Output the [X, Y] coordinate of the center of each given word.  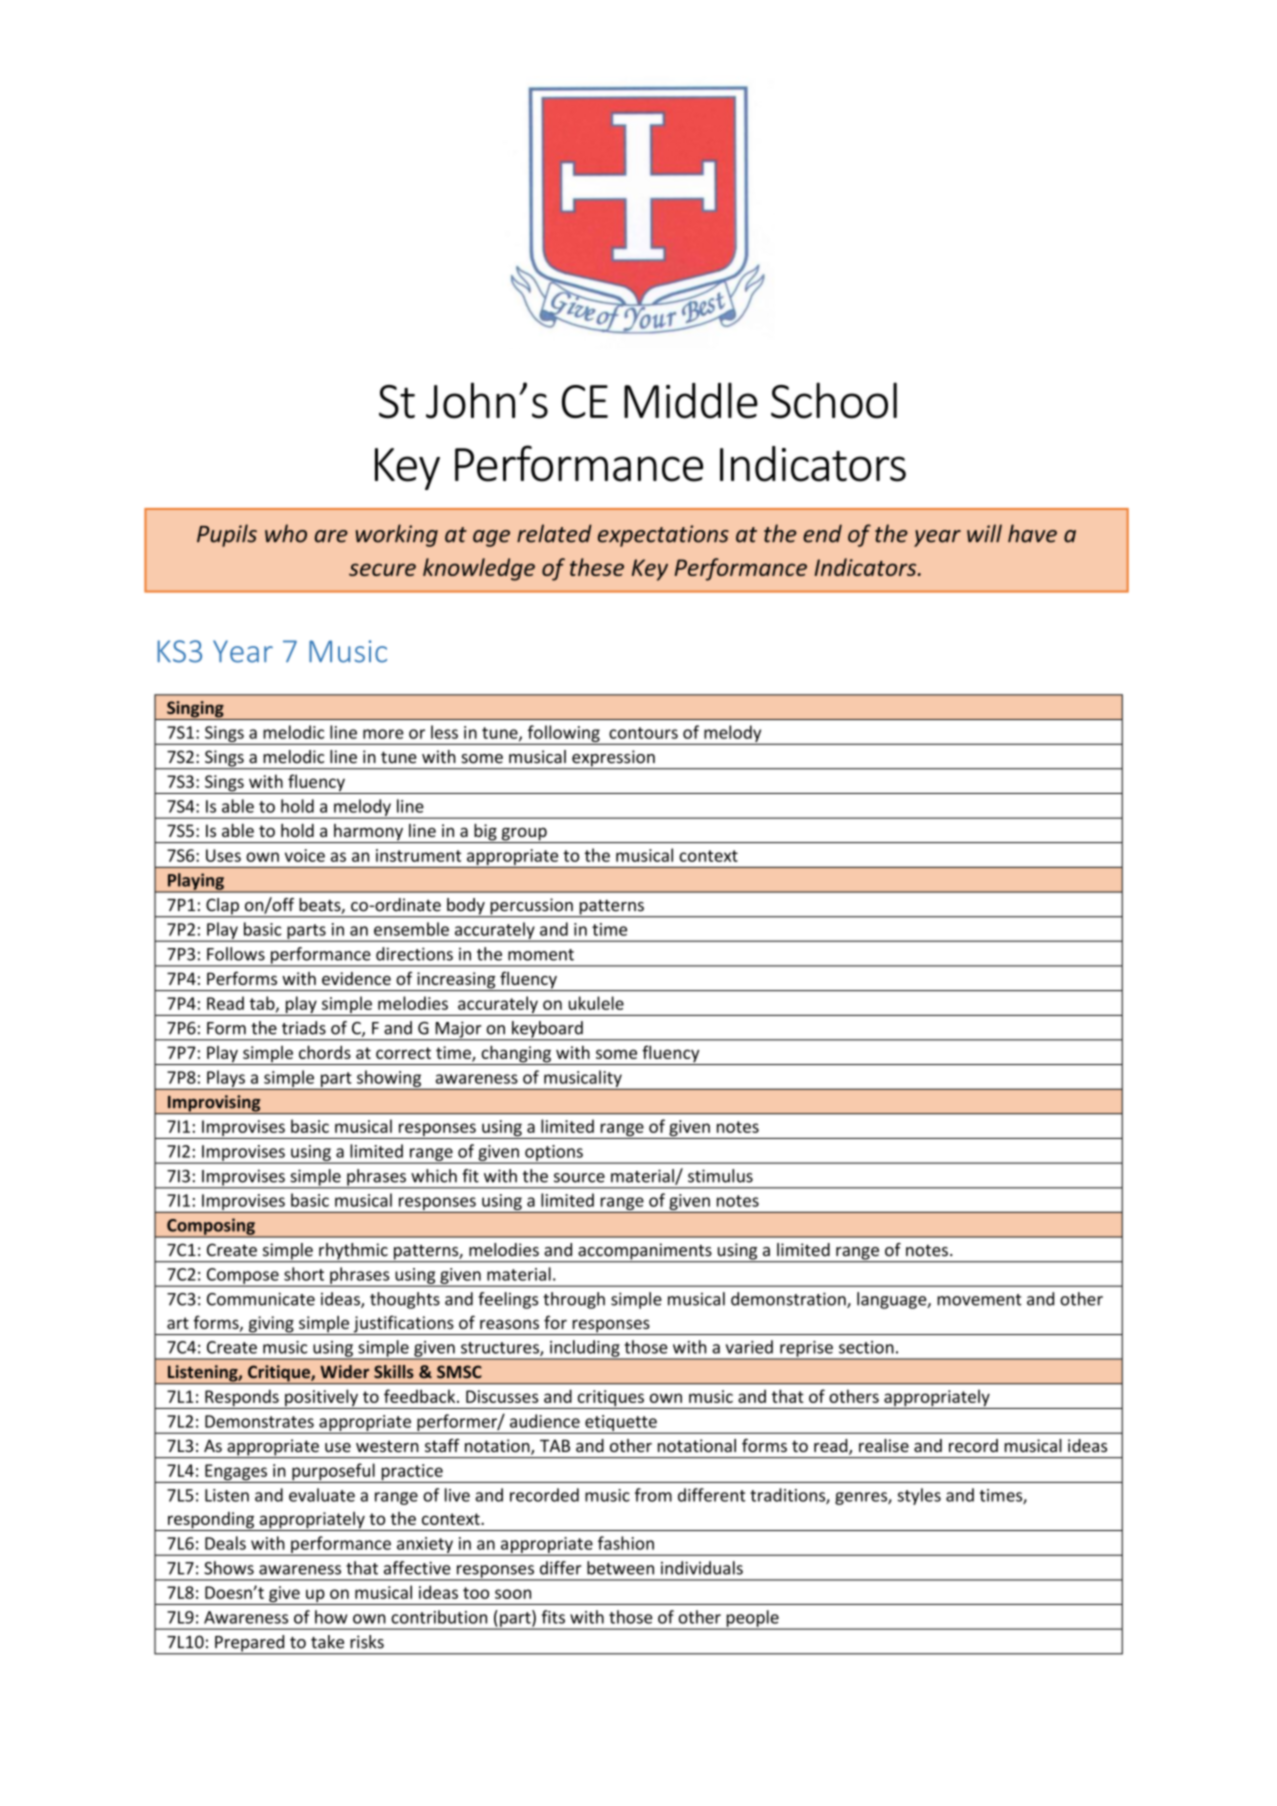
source [579, 1178]
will [984, 533]
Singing [195, 710]
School [834, 400]
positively [321, 1399]
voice [305, 855]
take [327, 1642]
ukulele [596, 1003]
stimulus [720, 1176]
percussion [531, 907]
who [286, 533]
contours [643, 733]
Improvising [214, 1104]
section [866, 1347]
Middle [691, 400]
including [585, 1349]
